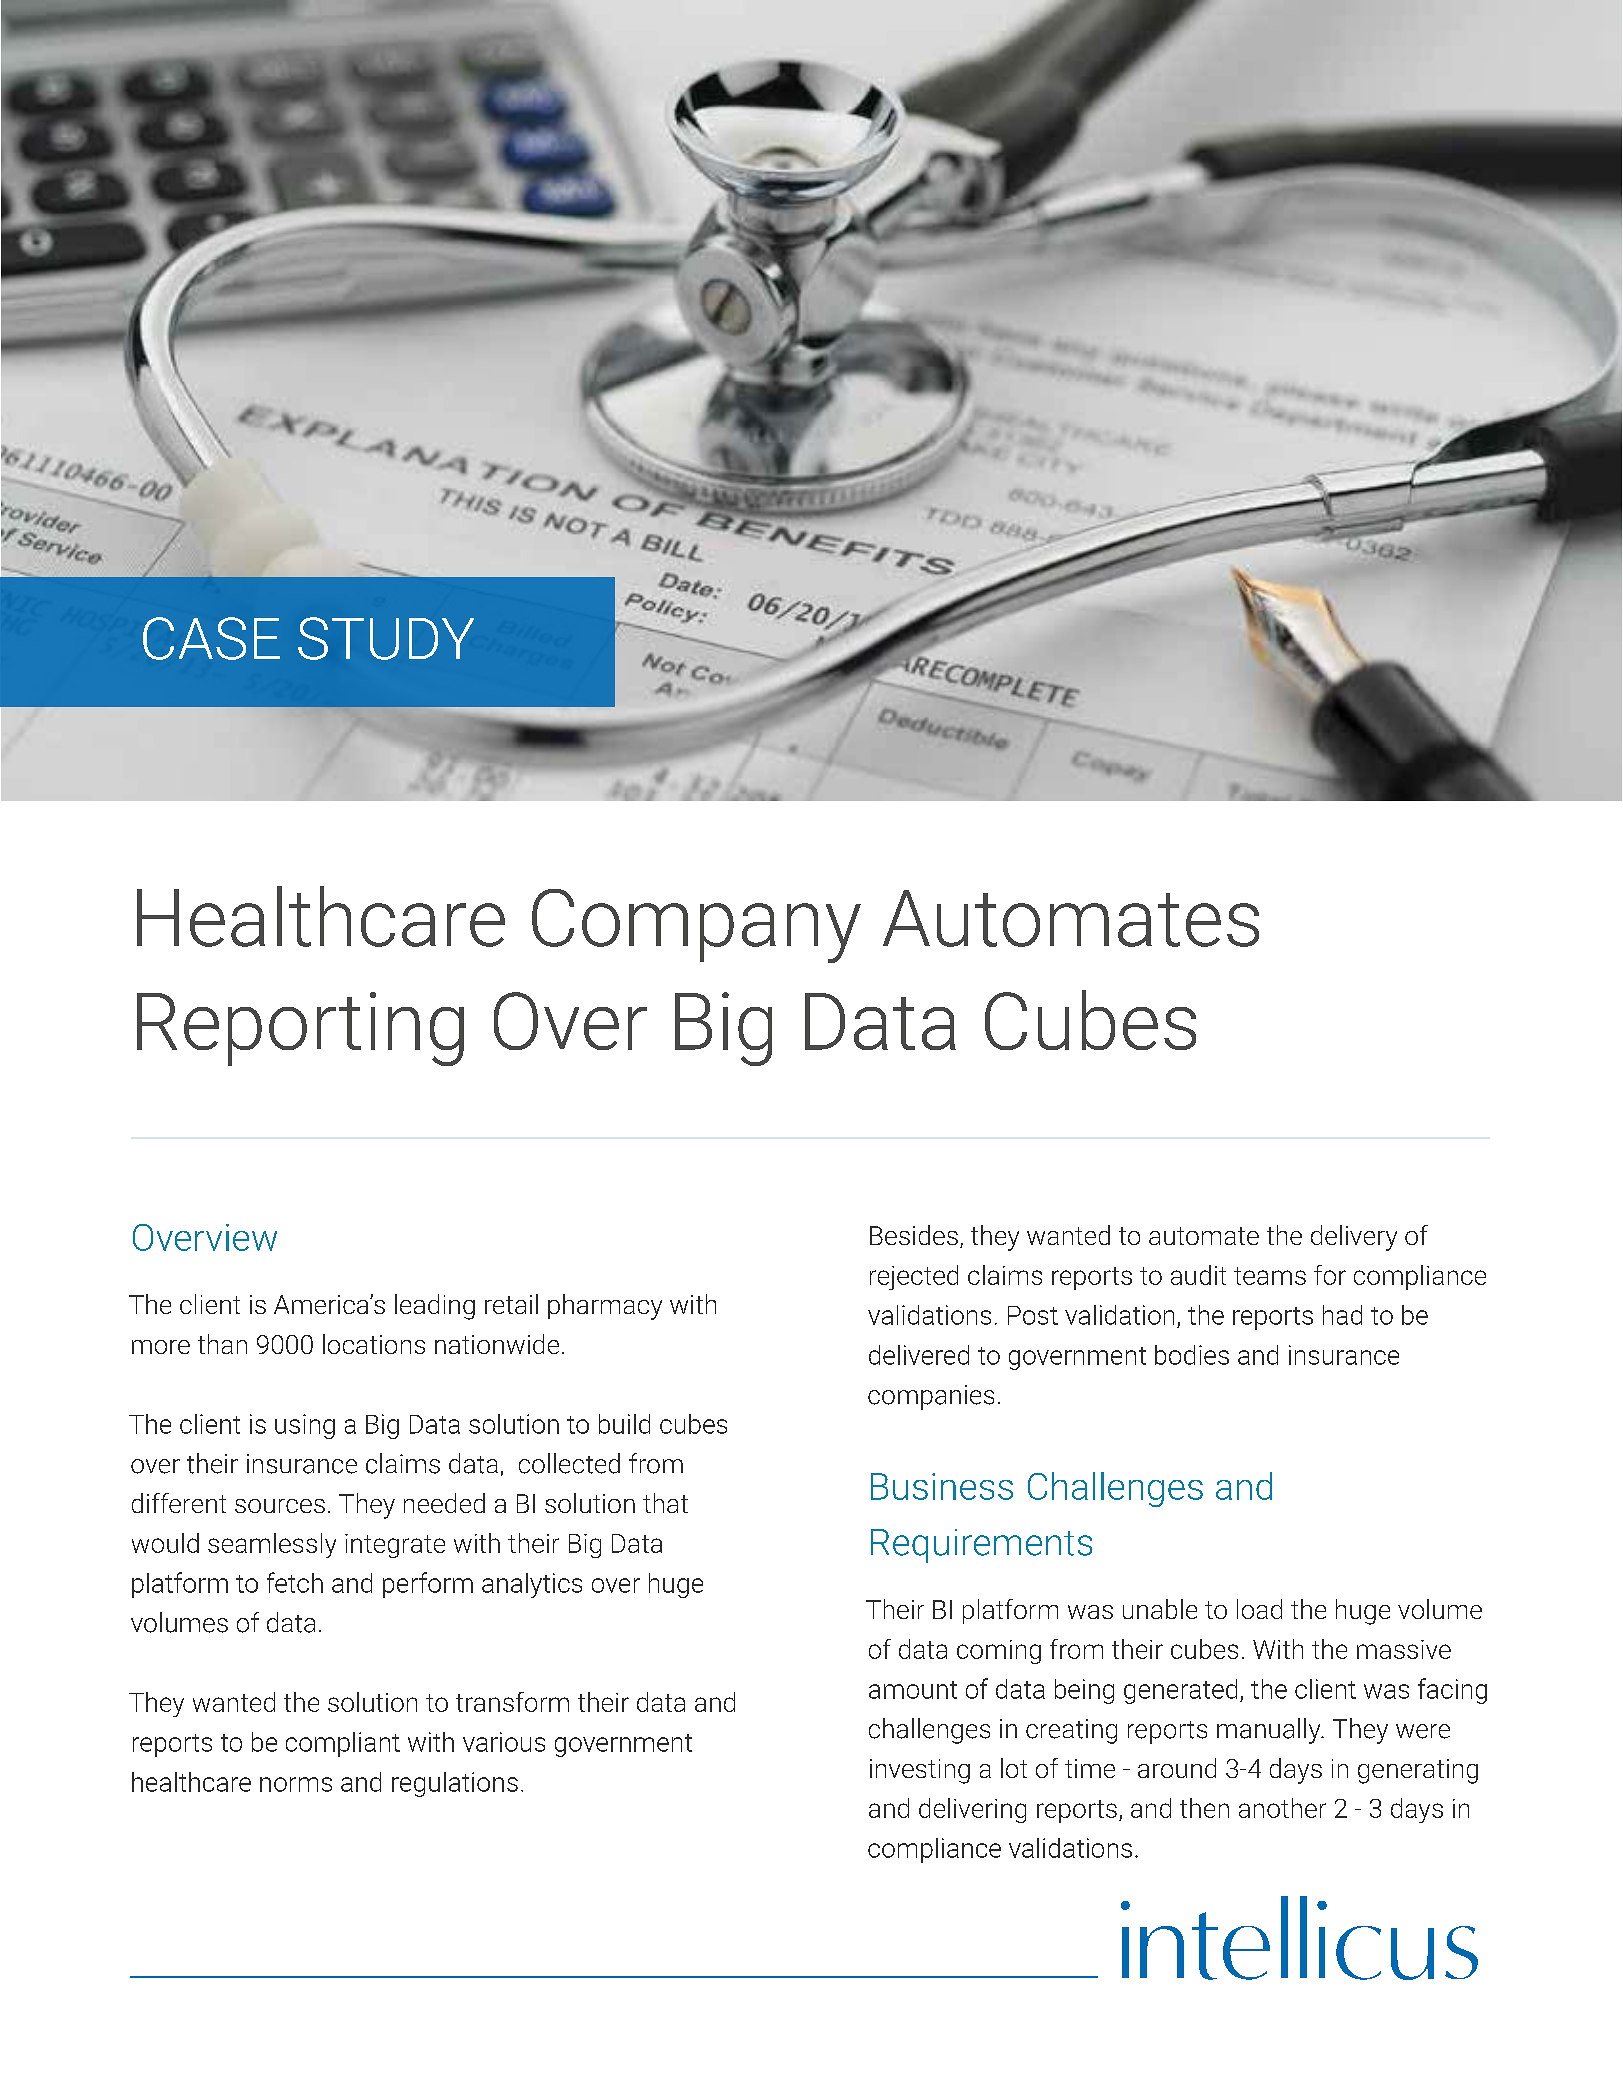  What do you see at coordinates (1270, 1276) in the page?
I see `teams` at bounding box center [1270, 1276].
